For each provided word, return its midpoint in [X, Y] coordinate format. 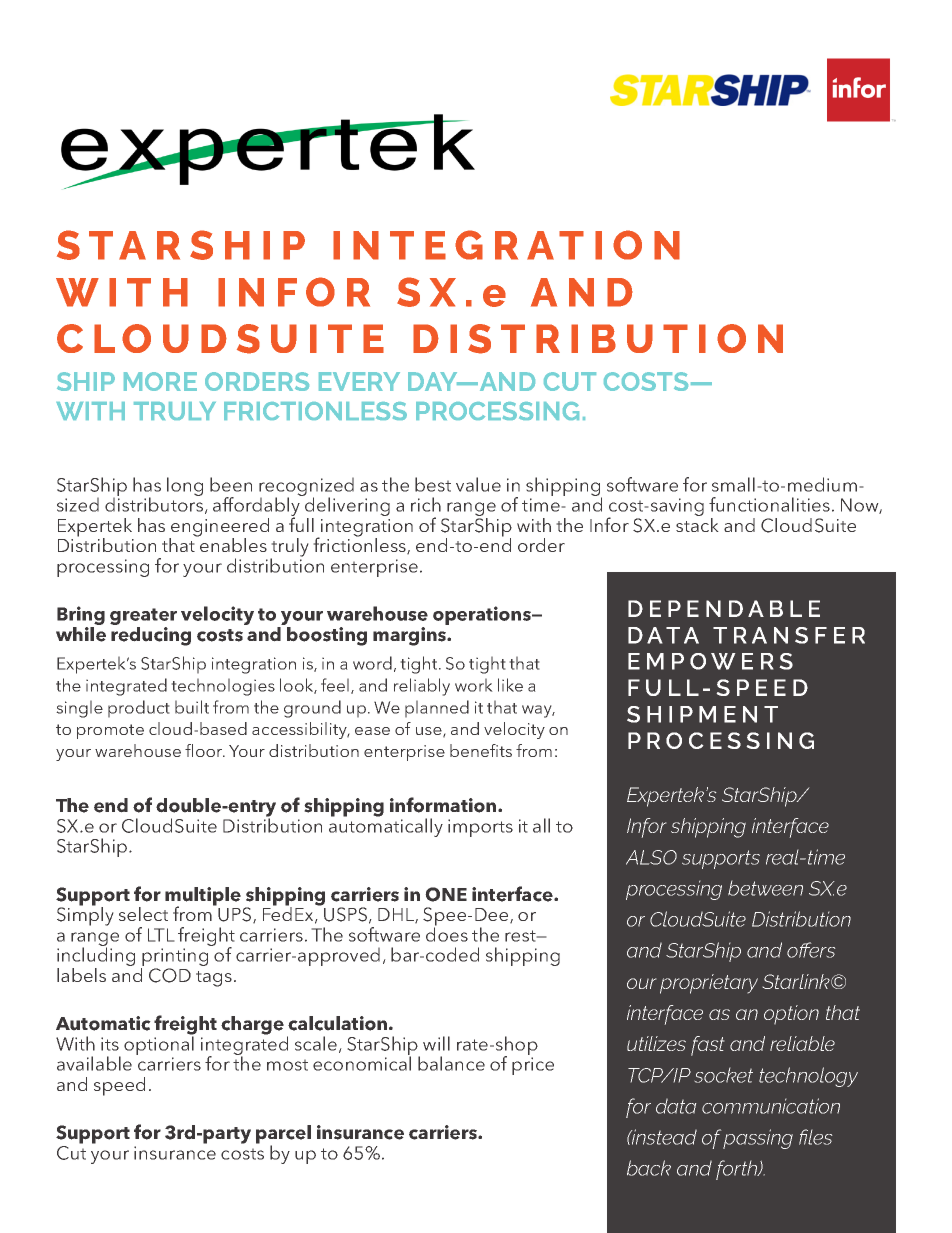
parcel [283, 1135]
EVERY [359, 381]
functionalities [769, 504]
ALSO [651, 857]
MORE [160, 381]
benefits [481, 750]
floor [205, 750]
